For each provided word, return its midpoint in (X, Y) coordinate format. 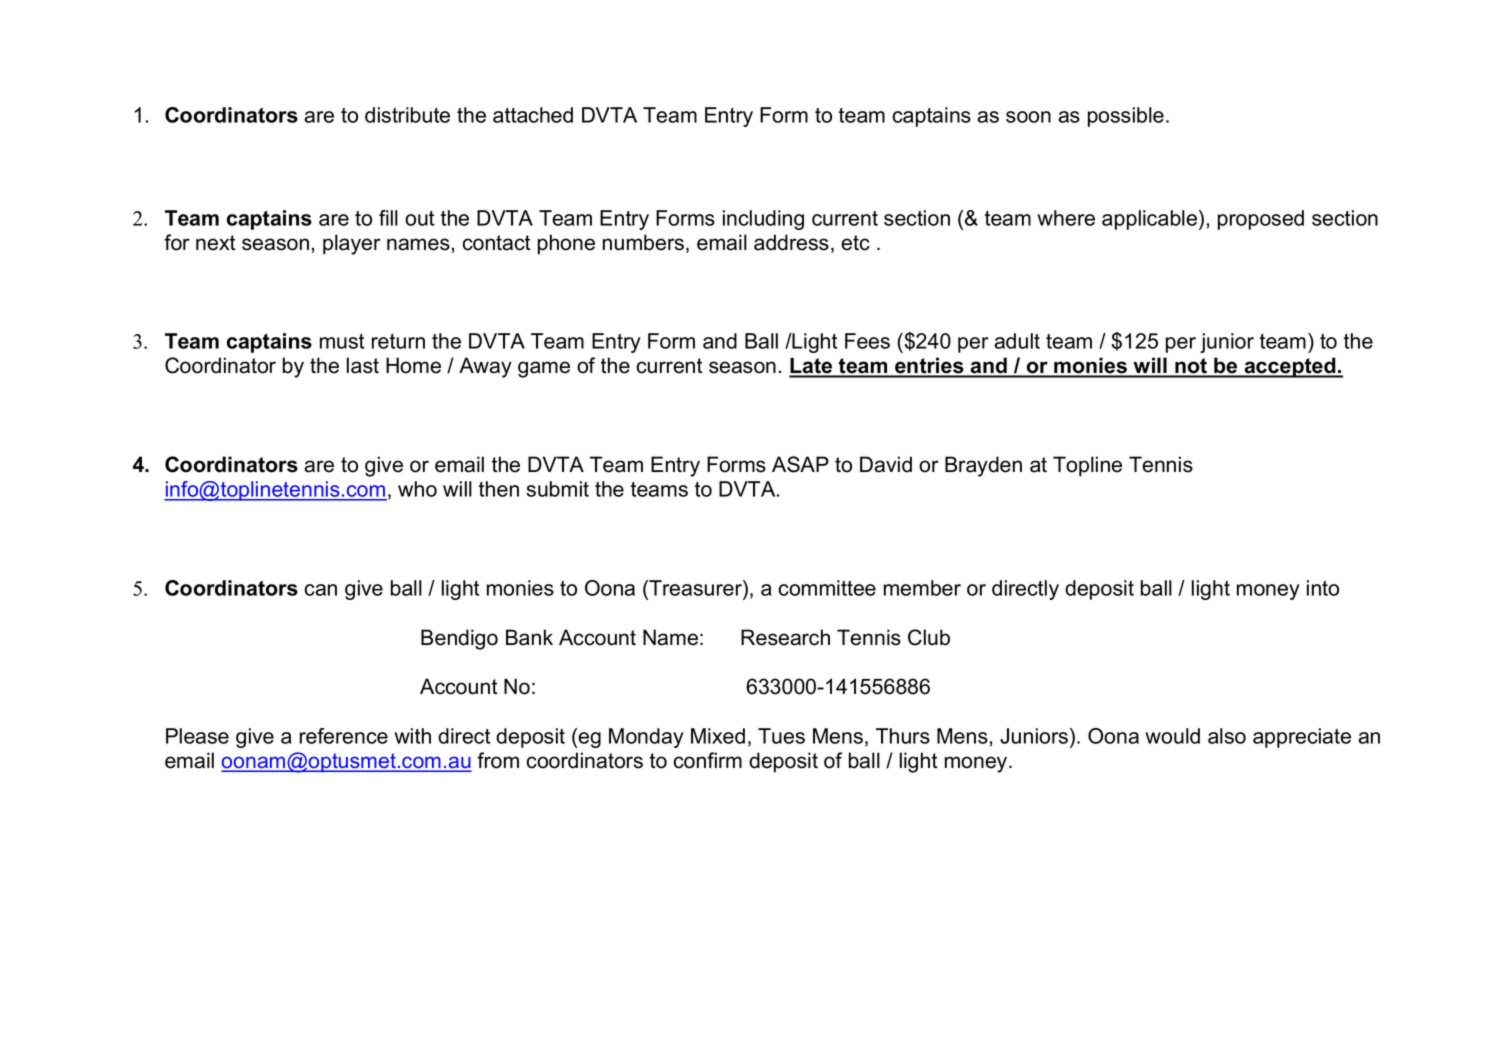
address (791, 242)
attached (533, 115)
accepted (1290, 367)
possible (1126, 117)
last (363, 365)
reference (344, 736)
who (417, 489)
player (352, 244)
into (1323, 588)
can (321, 590)
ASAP (800, 464)
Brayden (983, 466)
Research (785, 637)
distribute (407, 115)
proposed (1261, 220)
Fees (867, 341)
